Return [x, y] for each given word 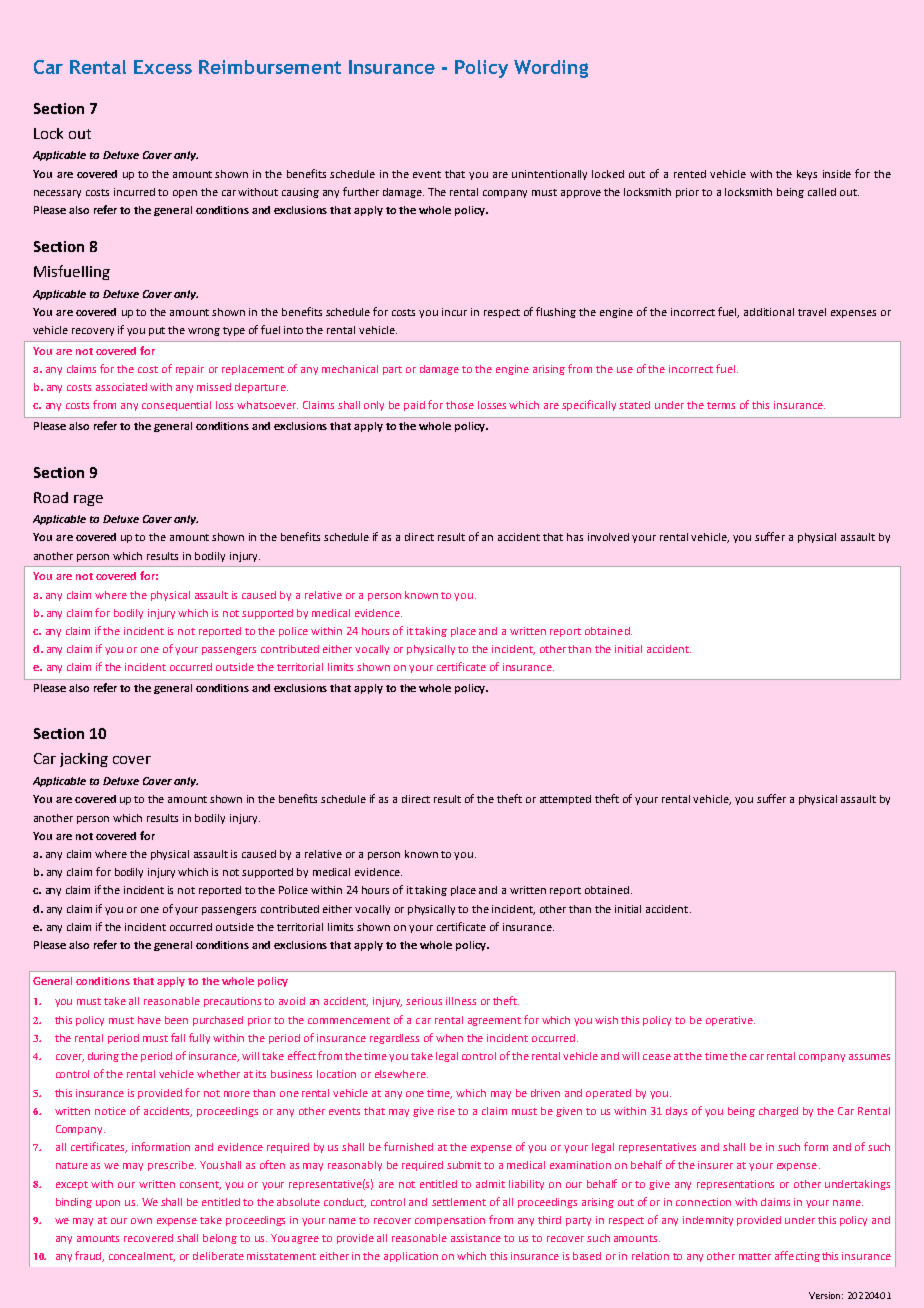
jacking [84, 760]
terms [721, 405]
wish [606, 1020]
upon [108, 1204]
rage [88, 500]
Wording [551, 69]
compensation [450, 1221]
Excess [163, 67]
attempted [565, 800]
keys [807, 175]
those [460, 405]
